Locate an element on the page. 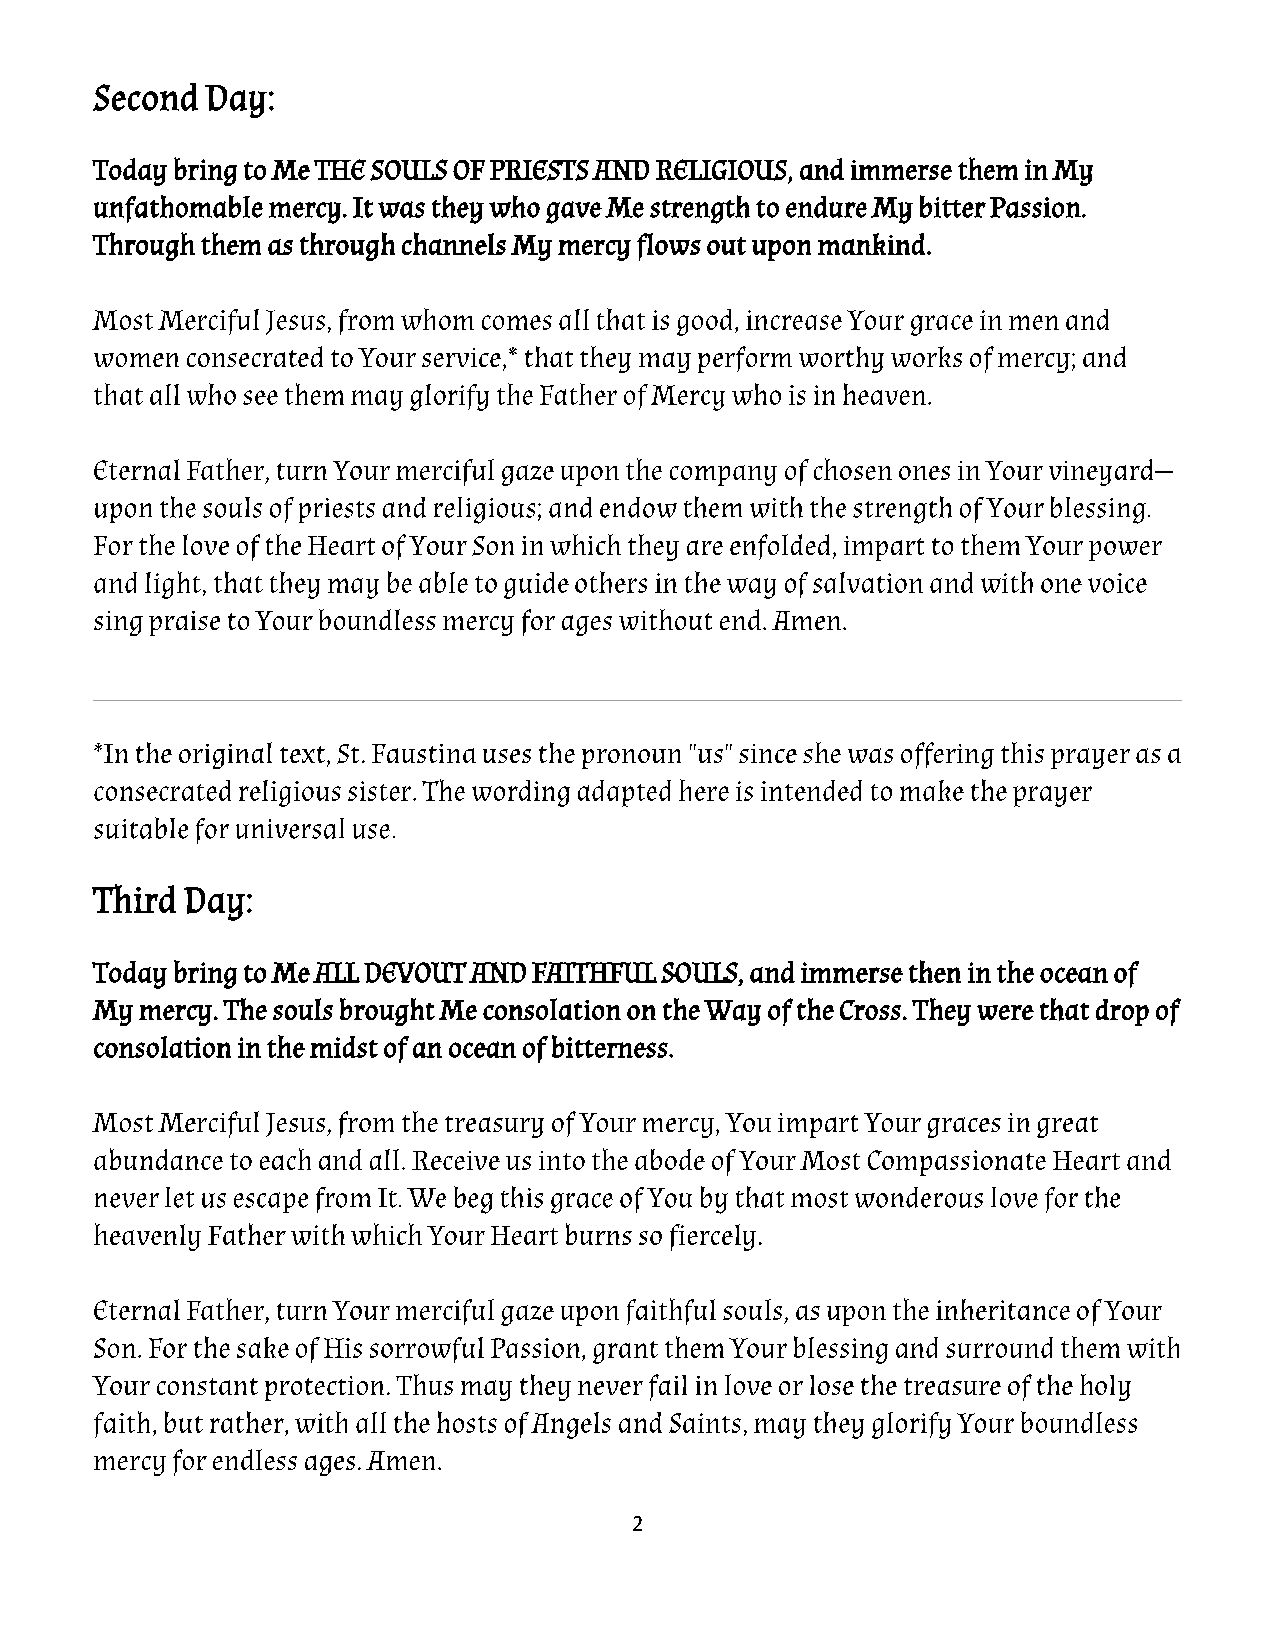  light is located at coordinates (173, 585).
